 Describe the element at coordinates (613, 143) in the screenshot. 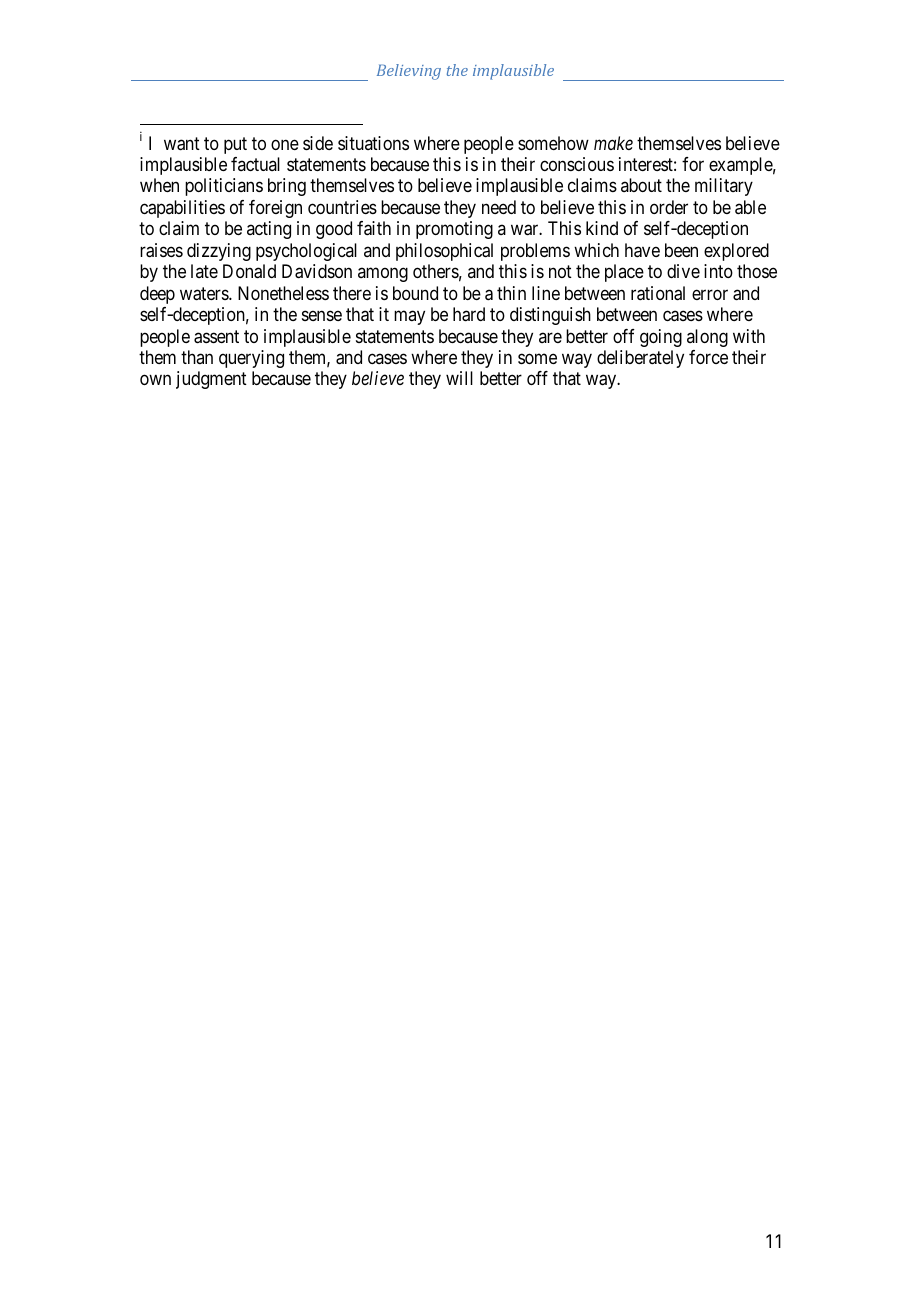

I see `make` at that location.
